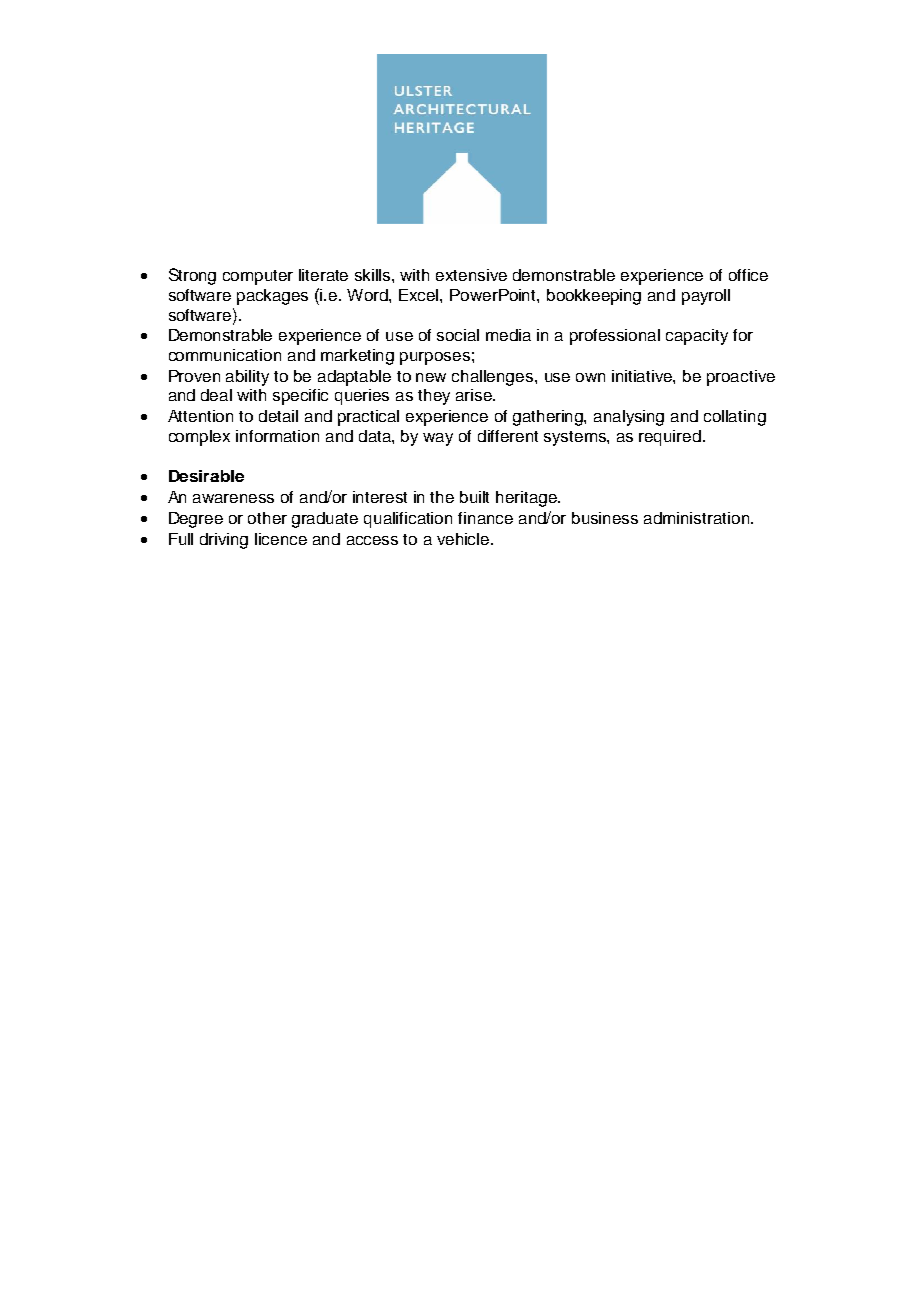 The image size is (924, 1308). I want to click on way, so click(438, 439).
